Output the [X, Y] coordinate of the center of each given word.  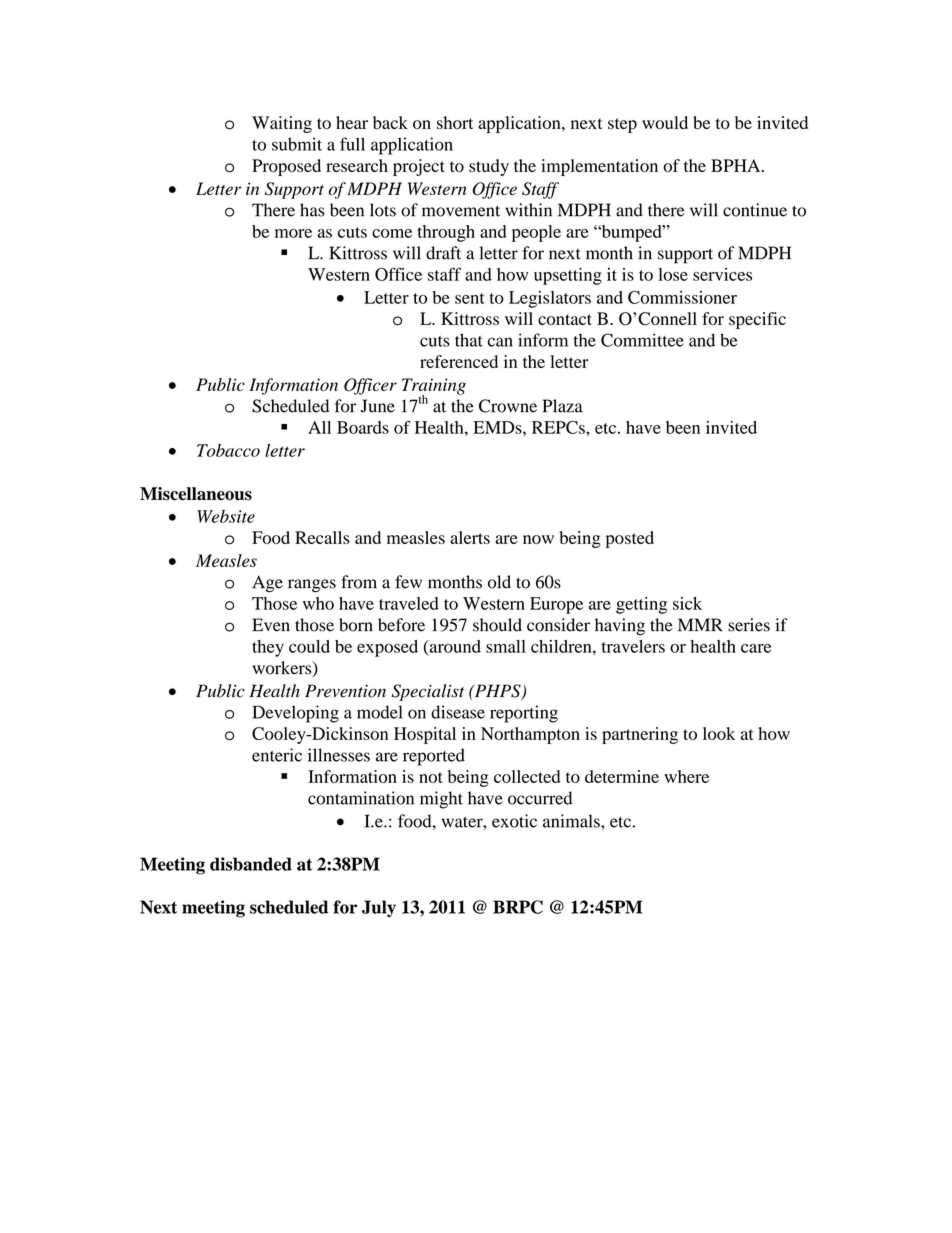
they [268, 648]
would [665, 122]
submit [297, 144]
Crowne [508, 406]
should [497, 625]
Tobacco [228, 450]
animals [572, 821]
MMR [700, 624]
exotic [514, 821]
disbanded [251, 864]
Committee [642, 340]
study [489, 167]
